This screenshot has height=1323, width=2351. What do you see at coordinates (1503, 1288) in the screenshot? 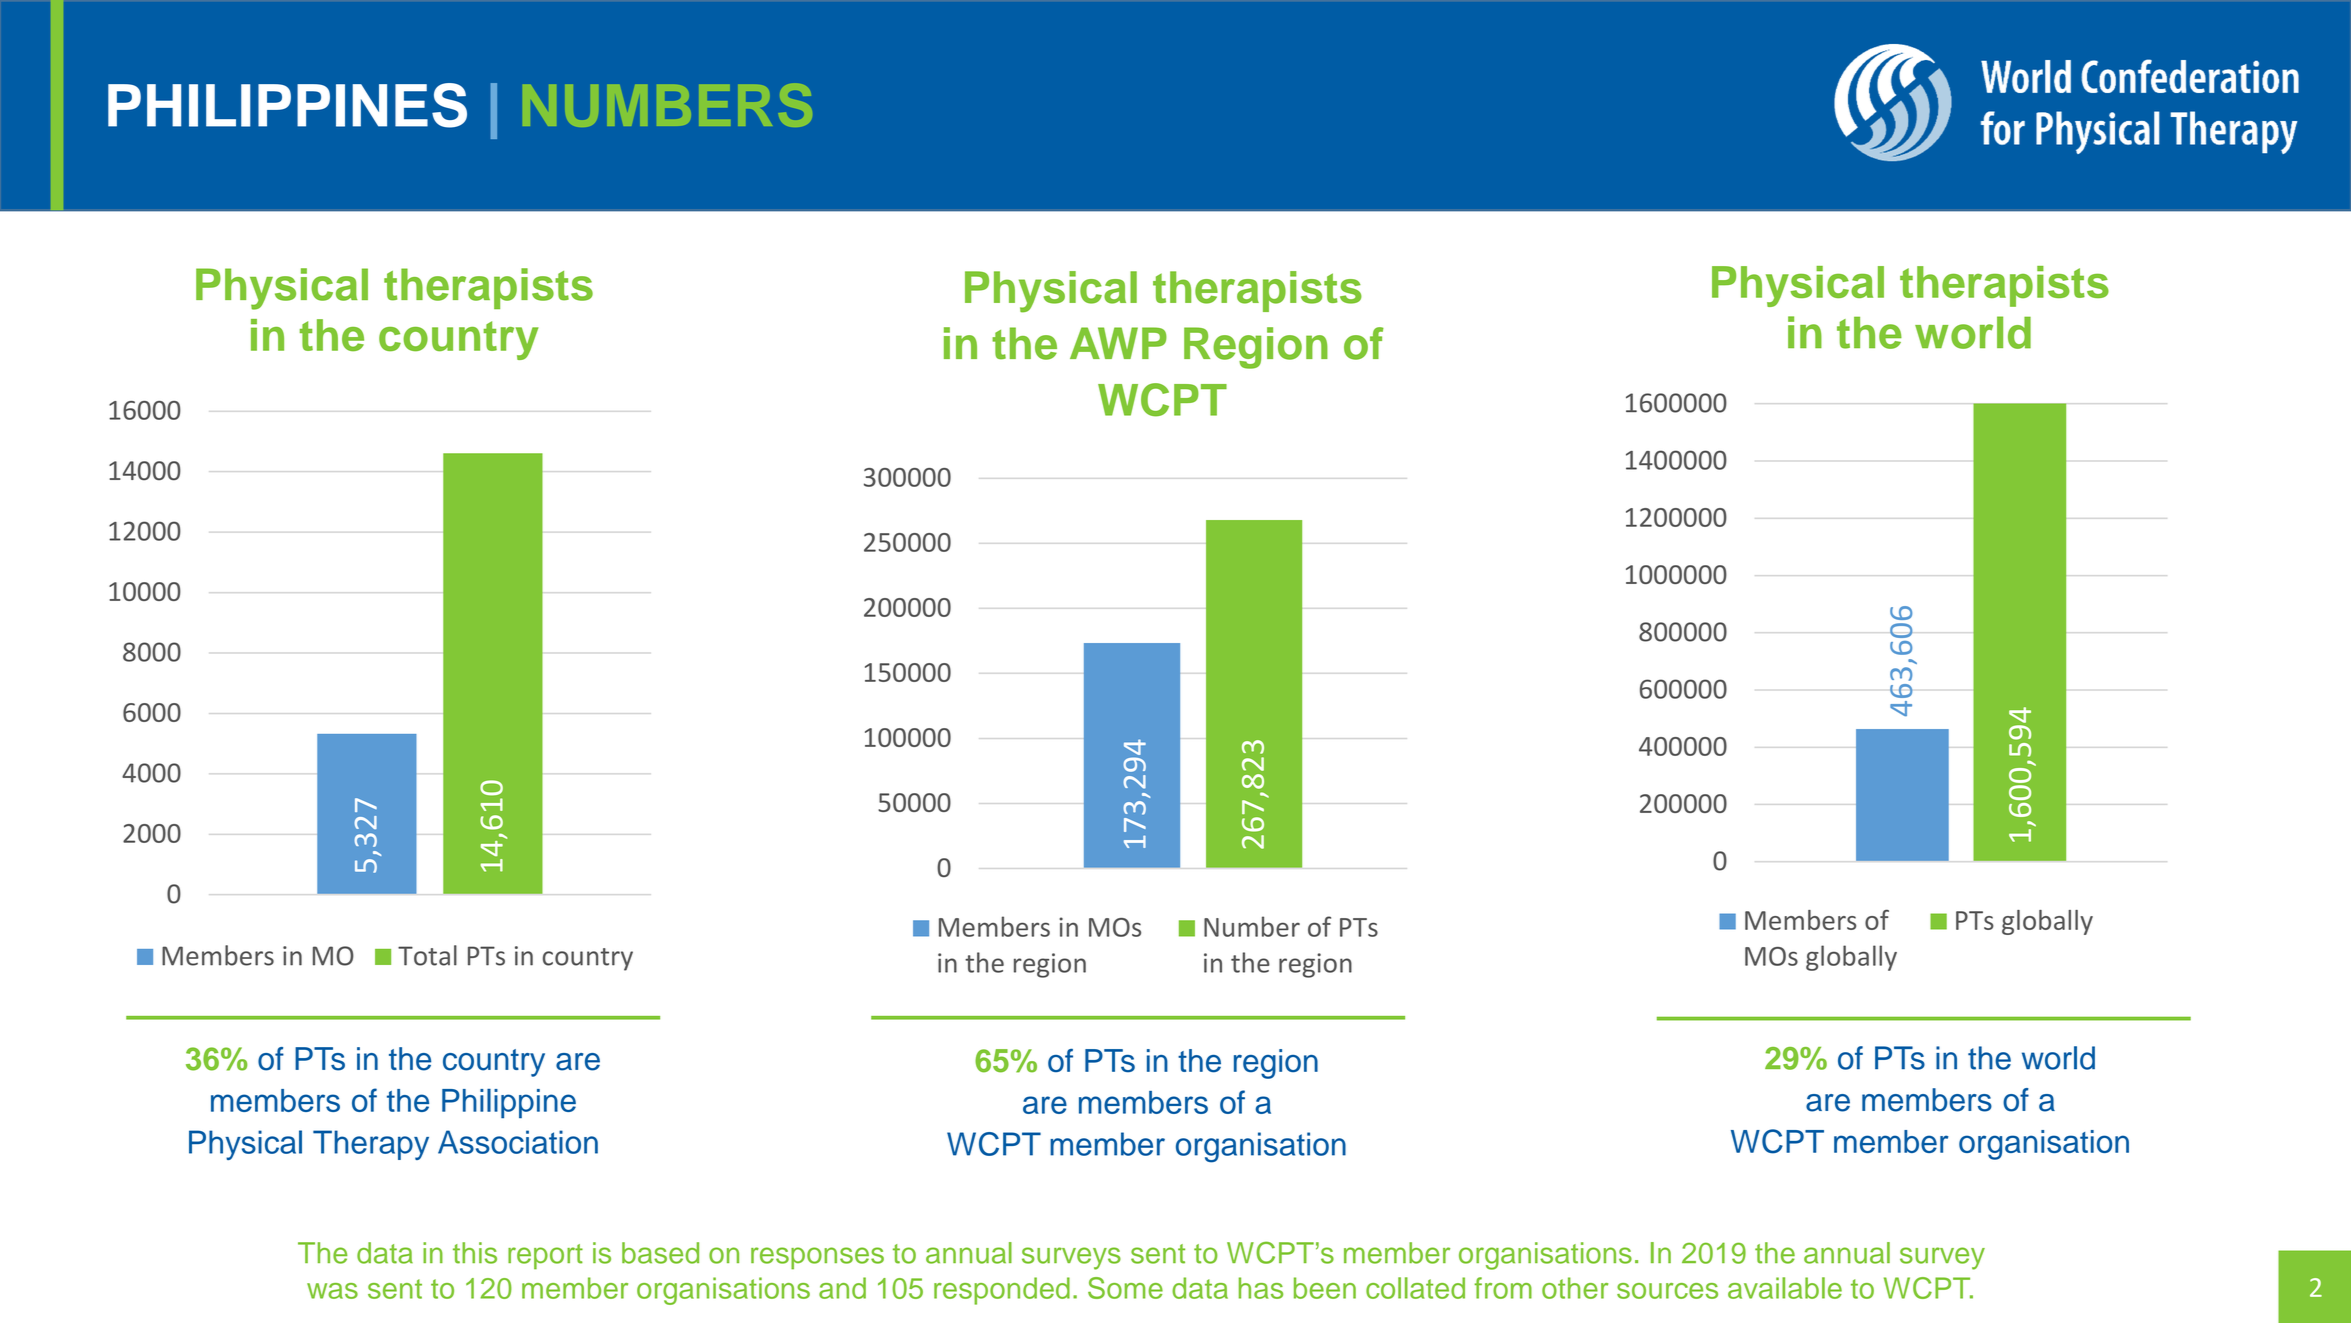
I see `from` at bounding box center [1503, 1288].
